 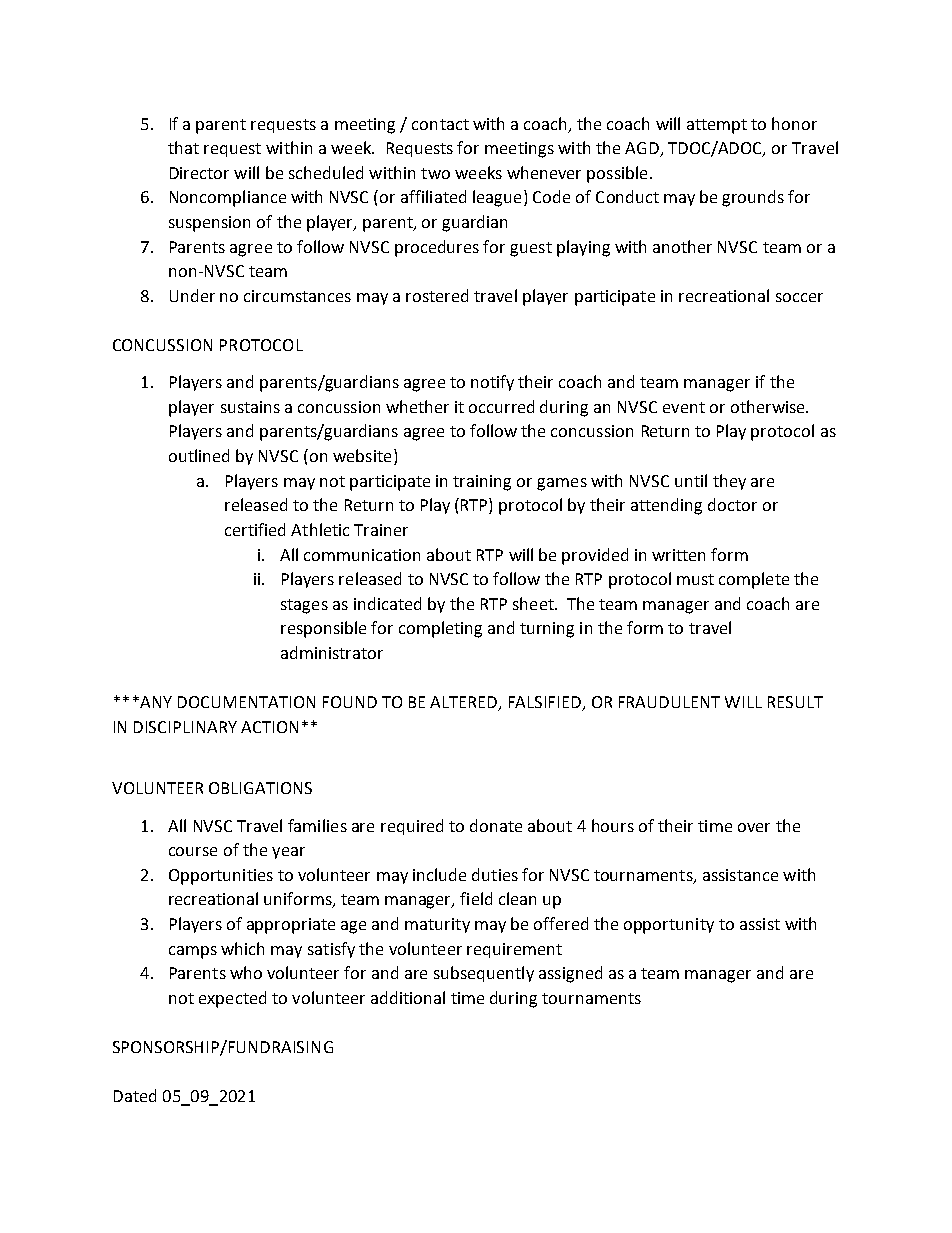 I want to click on stages, so click(x=304, y=606).
